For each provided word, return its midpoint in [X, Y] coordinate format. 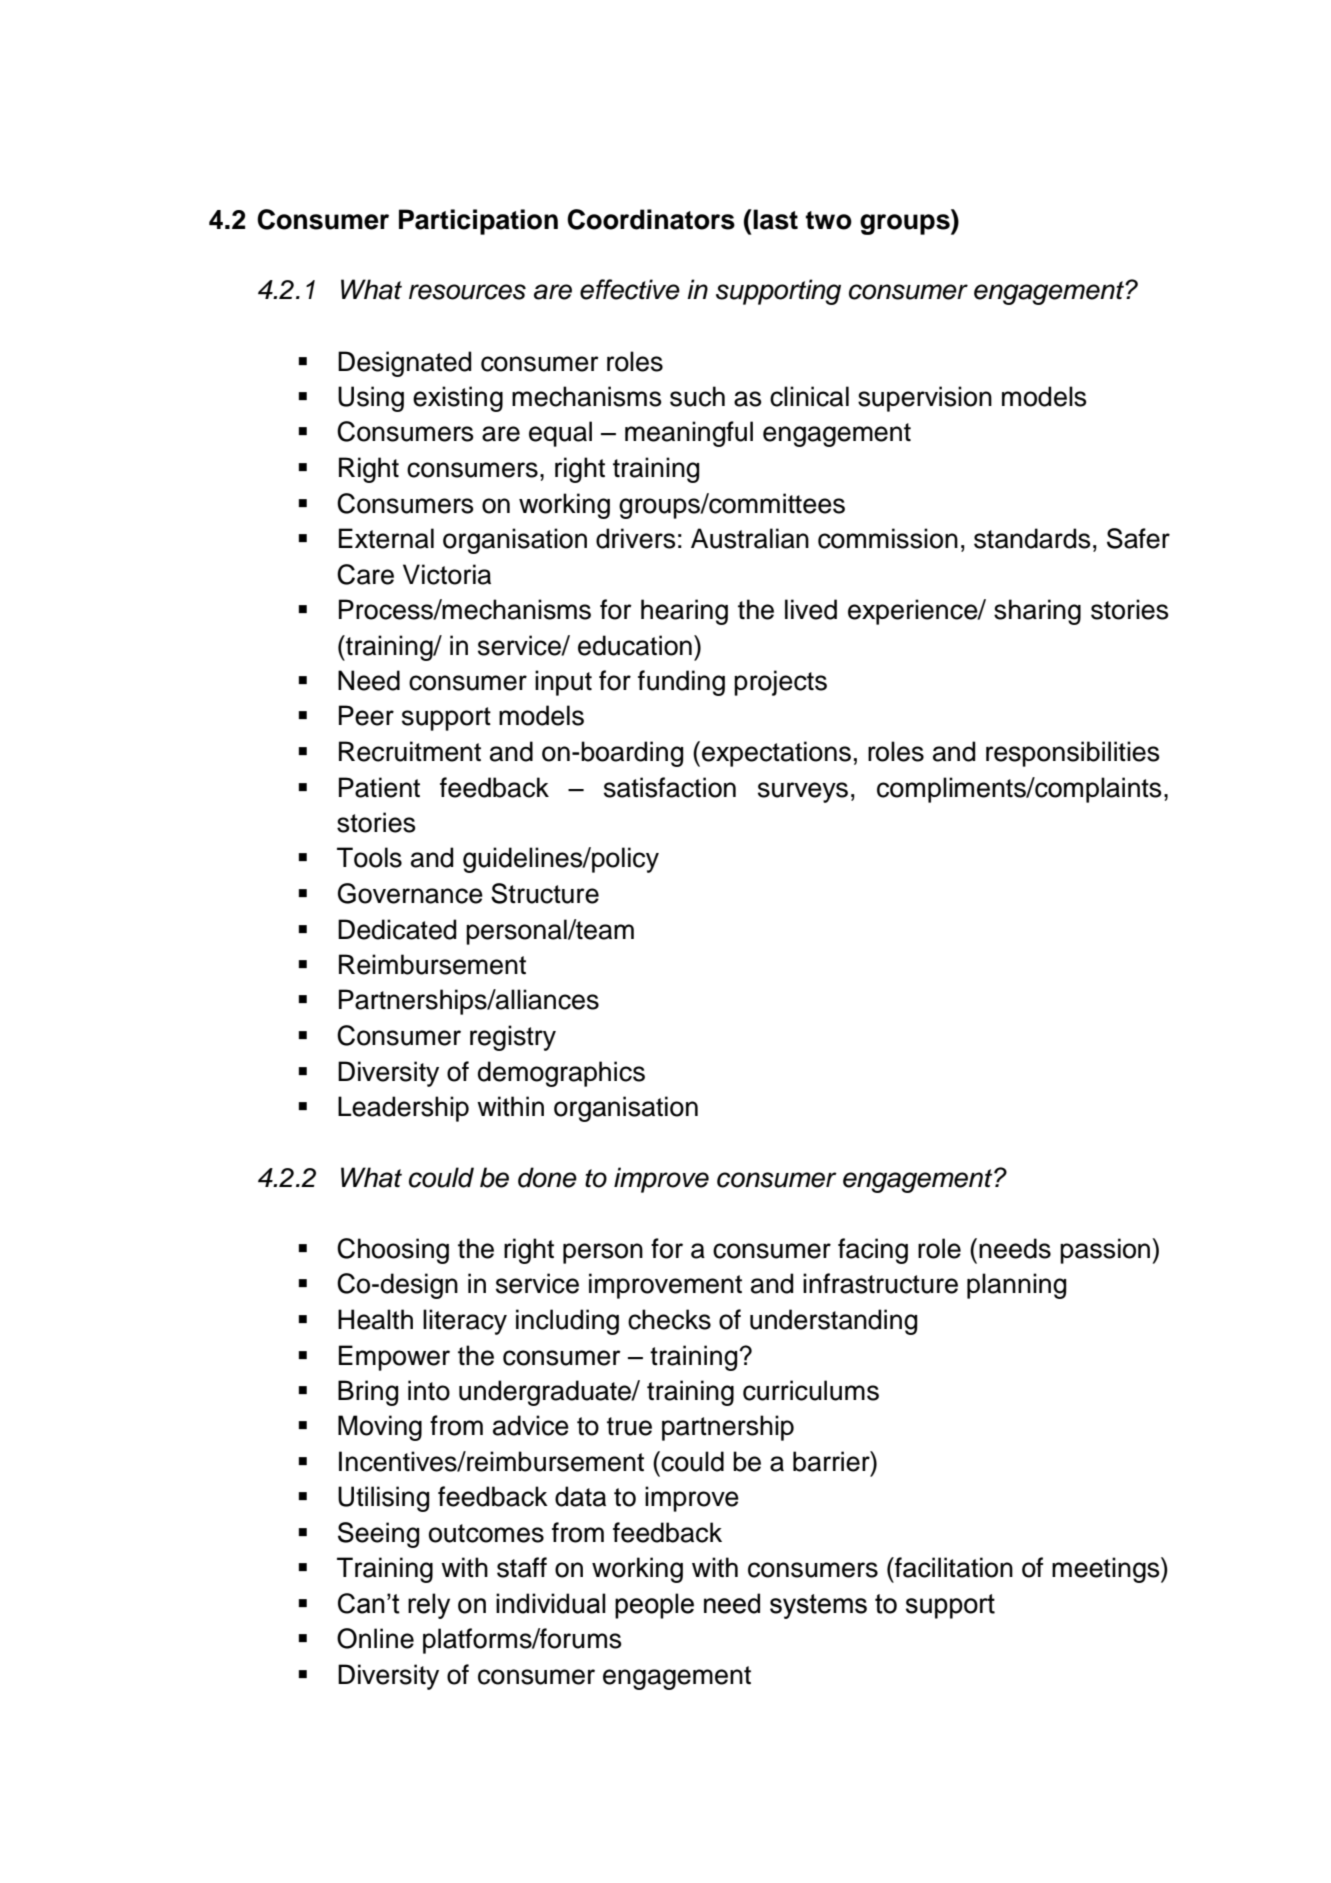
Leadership [403, 1109]
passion [1105, 1251]
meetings [1107, 1570]
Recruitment [410, 751]
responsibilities [1073, 754]
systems [818, 1606]
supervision [925, 399]
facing [873, 1251]
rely [429, 1606]
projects [780, 683]
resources [467, 292]
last [775, 219]
